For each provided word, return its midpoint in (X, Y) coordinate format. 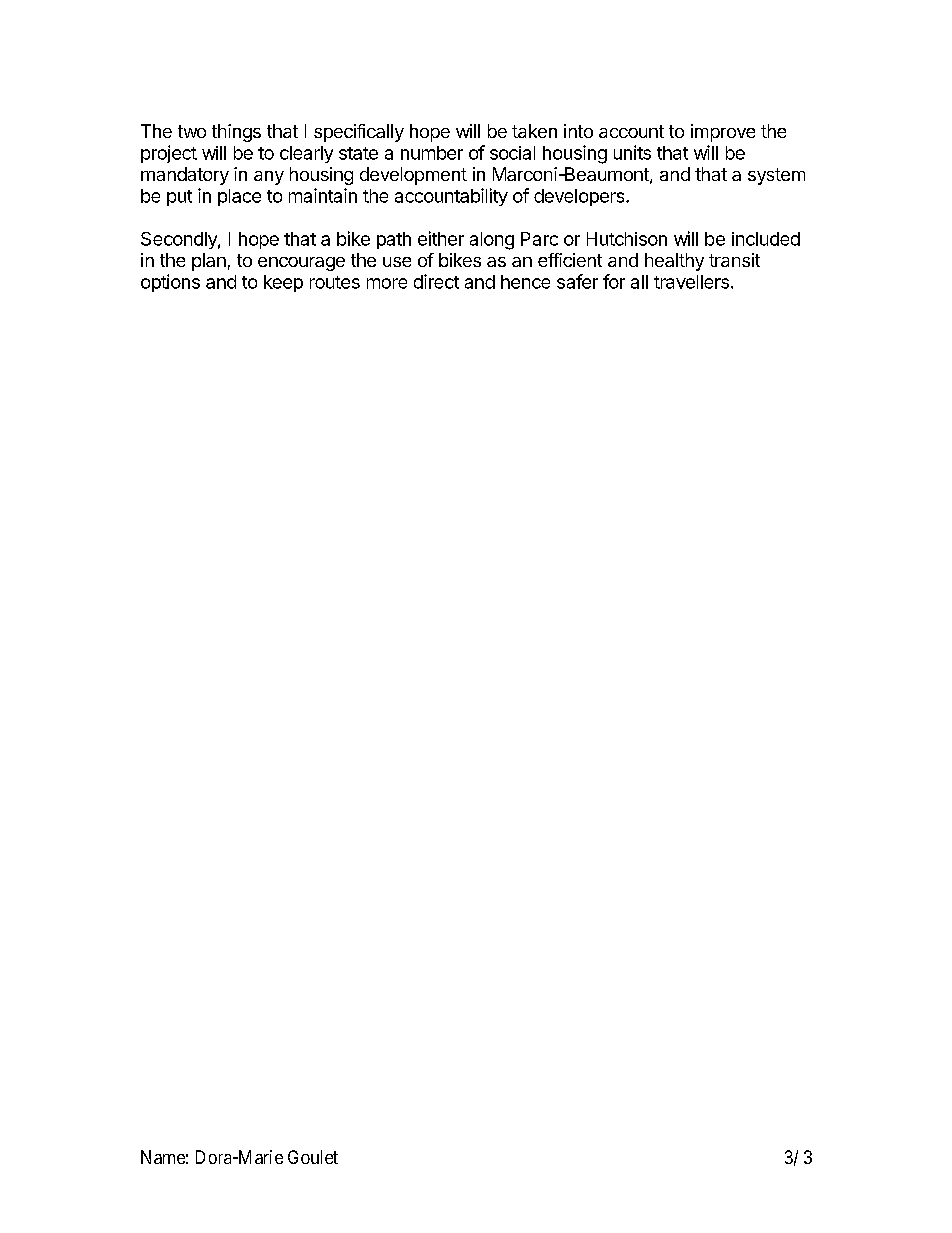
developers (580, 197)
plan (209, 262)
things (236, 133)
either (441, 238)
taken (534, 131)
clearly (306, 154)
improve (723, 133)
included (766, 239)
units (632, 152)
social (512, 153)
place (239, 197)
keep (283, 283)
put (179, 198)
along (492, 241)
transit (734, 260)
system (776, 176)
